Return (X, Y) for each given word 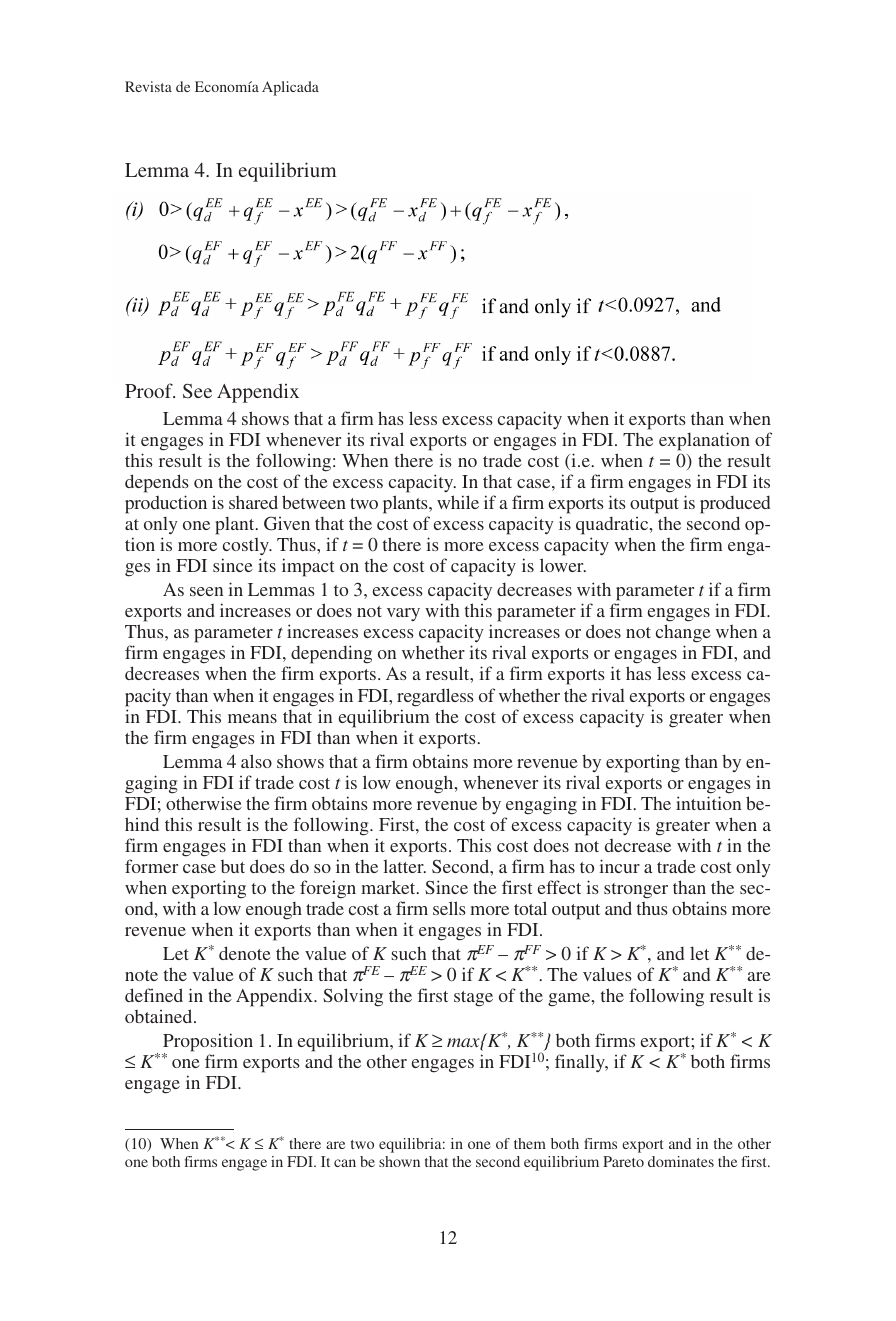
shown (399, 1161)
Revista (148, 86)
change (683, 635)
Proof (150, 390)
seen (206, 591)
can (345, 1163)
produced (735, 505)
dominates (681, 1161)
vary (403, 614)
